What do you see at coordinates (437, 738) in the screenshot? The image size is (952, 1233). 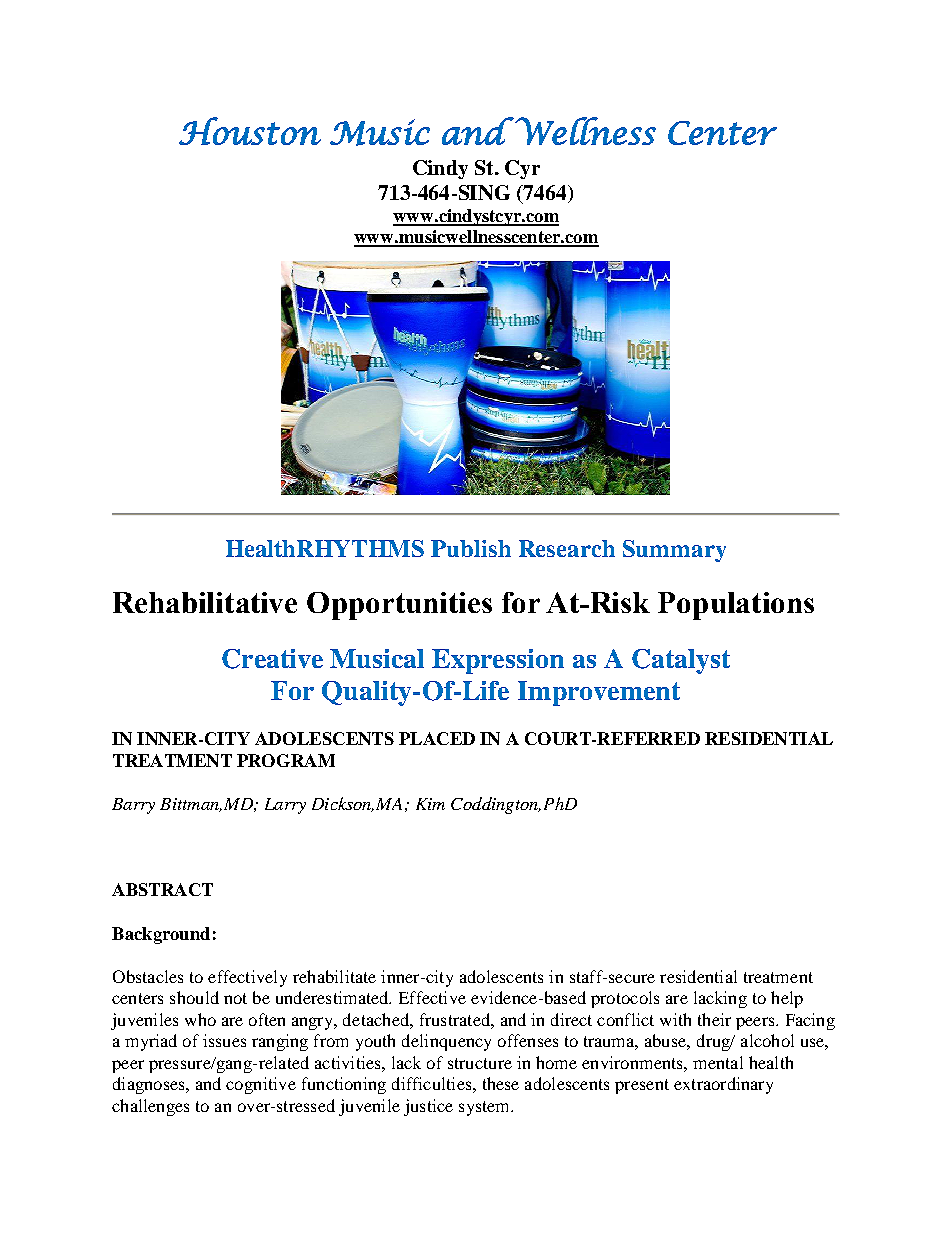 I see `PLACED` at bounding box center [437, 738].
